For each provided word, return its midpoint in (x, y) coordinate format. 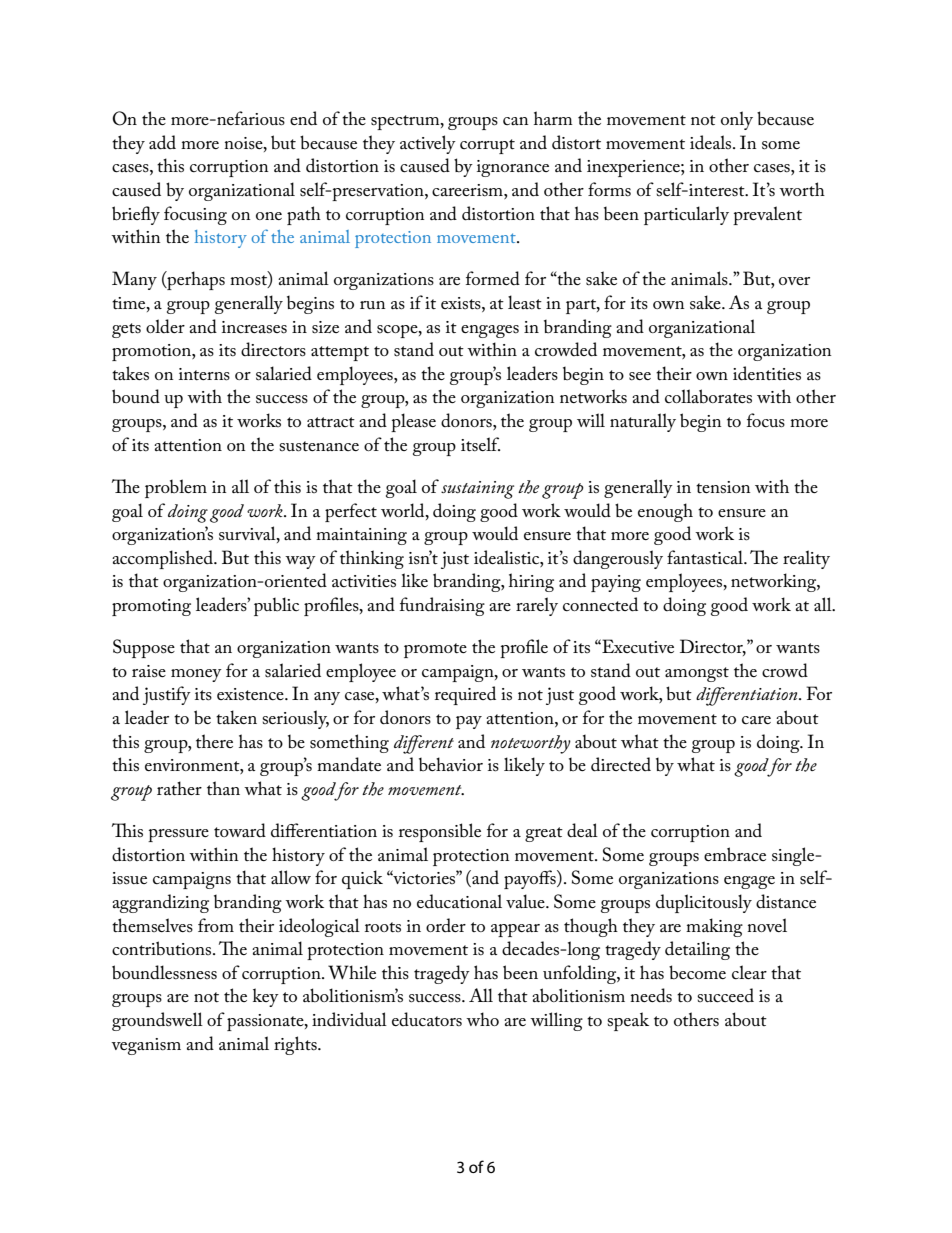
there (214, 741)
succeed (725, 995)
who (482, 1019)
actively (428, 144)
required (465, 695)
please (413, 422)
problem (176, 488)
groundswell (157, 1021)
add (162, 142)
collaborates (708, 396)
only (737, 120)
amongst (697, 674)
